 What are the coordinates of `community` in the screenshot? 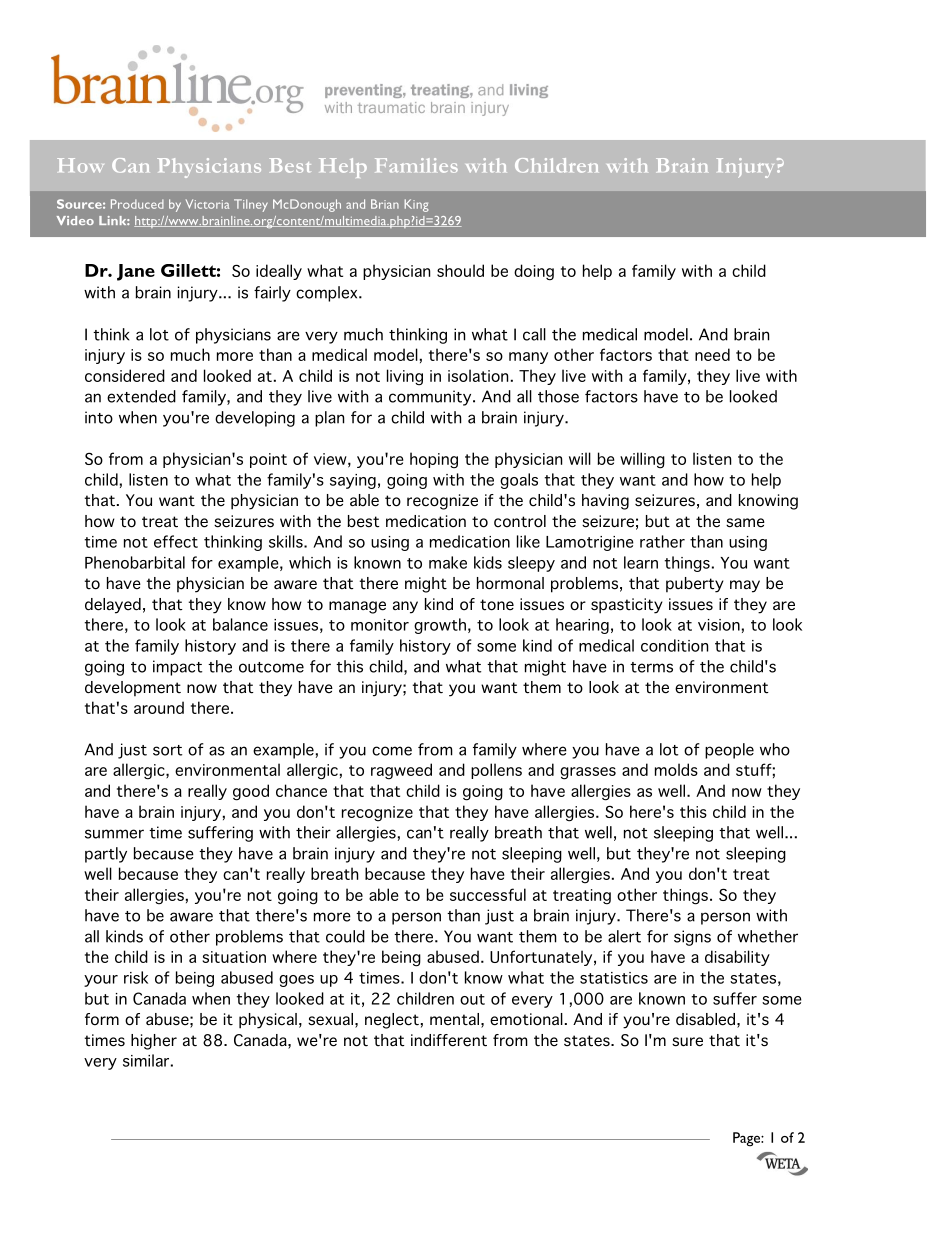 It's located at (431, 398).
